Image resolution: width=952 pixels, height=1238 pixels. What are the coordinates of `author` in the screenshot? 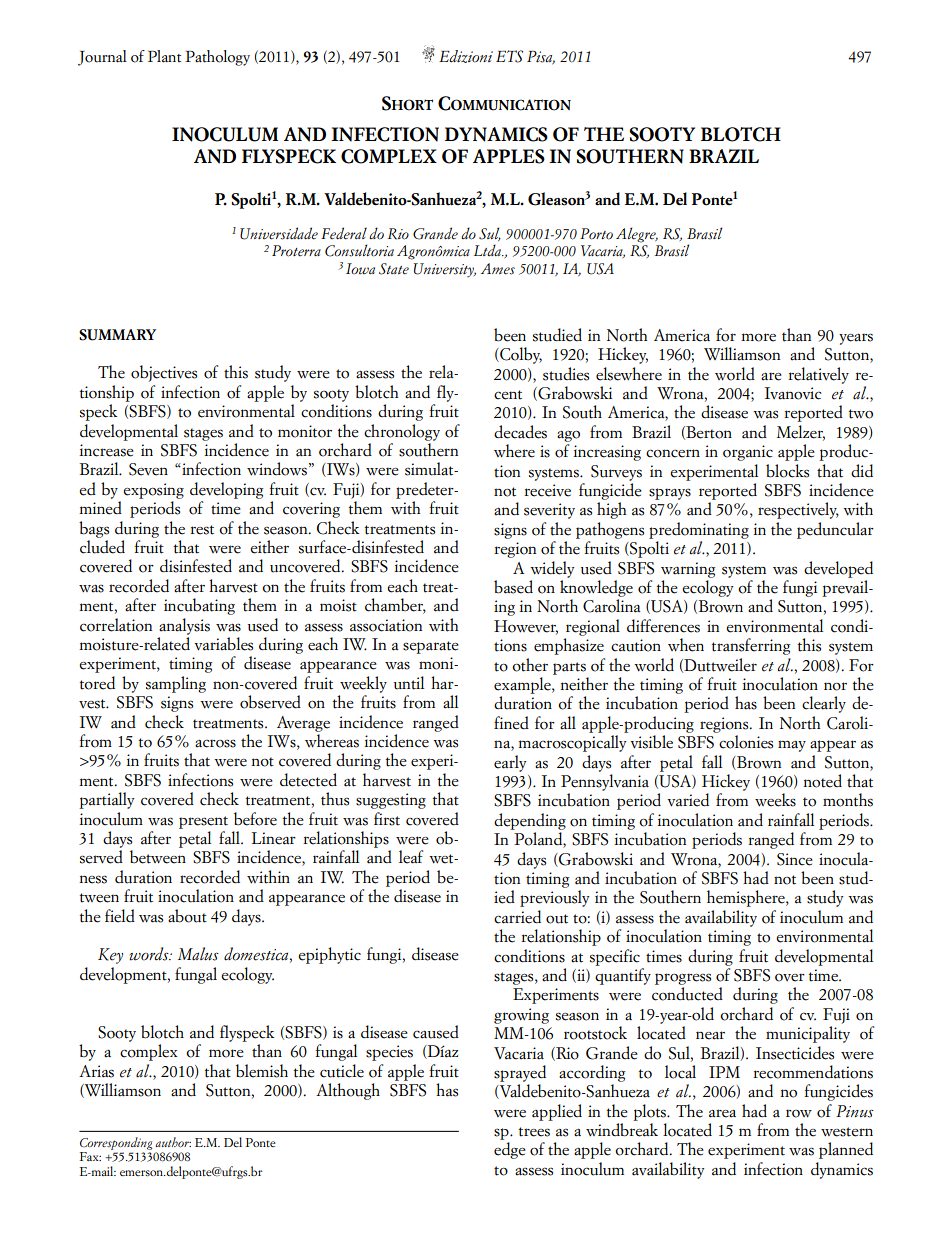 It's located at (173, 1142).
